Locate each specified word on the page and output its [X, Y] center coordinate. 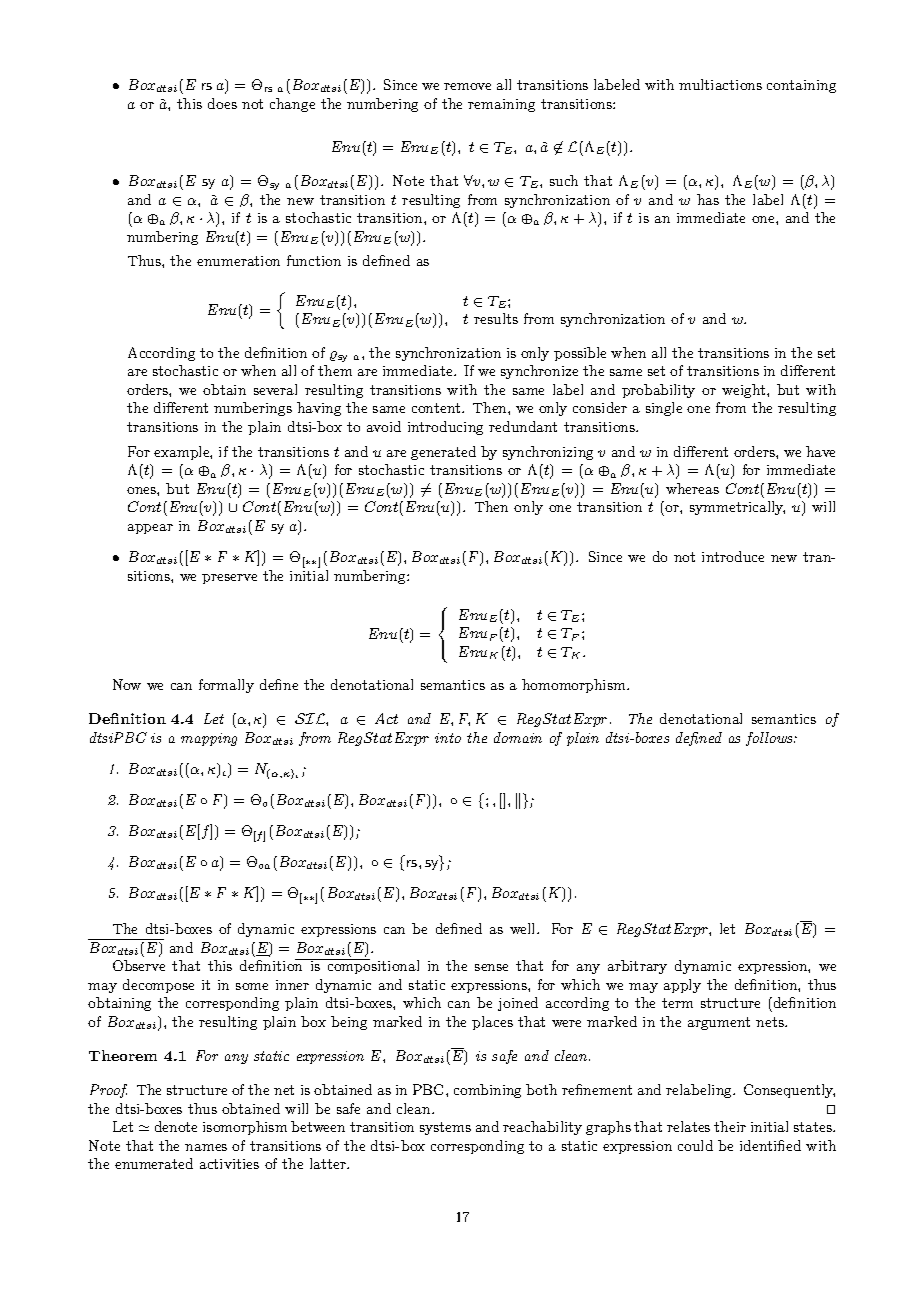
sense [491, 967]
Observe [139, 965]
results [496, 318]
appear [150, 529]
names [206, 1147]
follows [770, 739]
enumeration [238, 261]
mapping [209, 739]
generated [443, 453]
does [222, 103]
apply [682, 986]
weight [745, 391]
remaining [501, 105]
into [448, 738]
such [564, 180]
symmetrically [737, 508]
